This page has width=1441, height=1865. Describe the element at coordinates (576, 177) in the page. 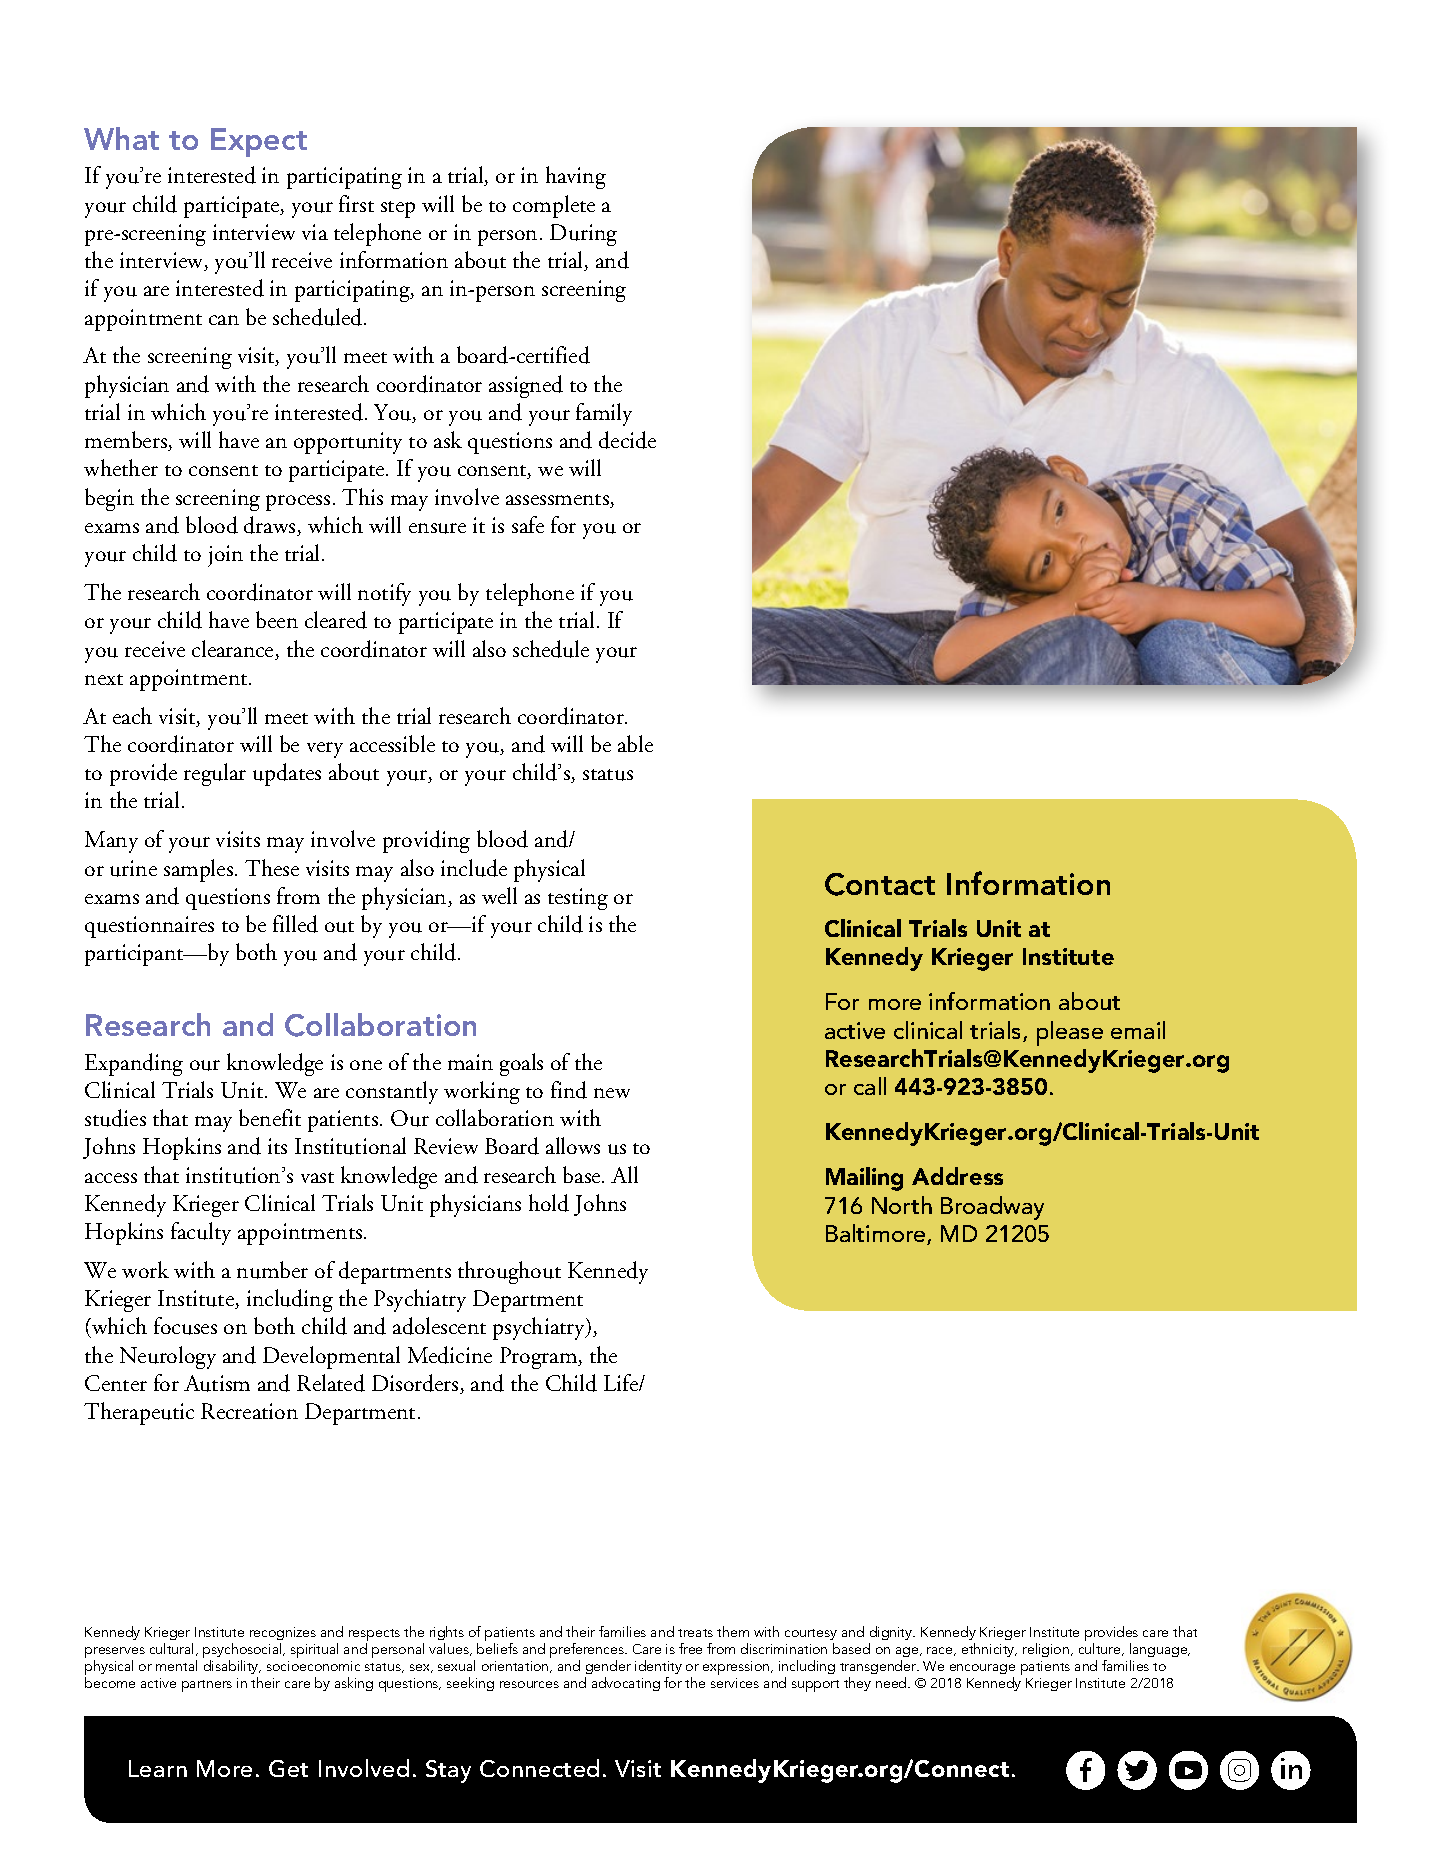

I see `having` at that location.
